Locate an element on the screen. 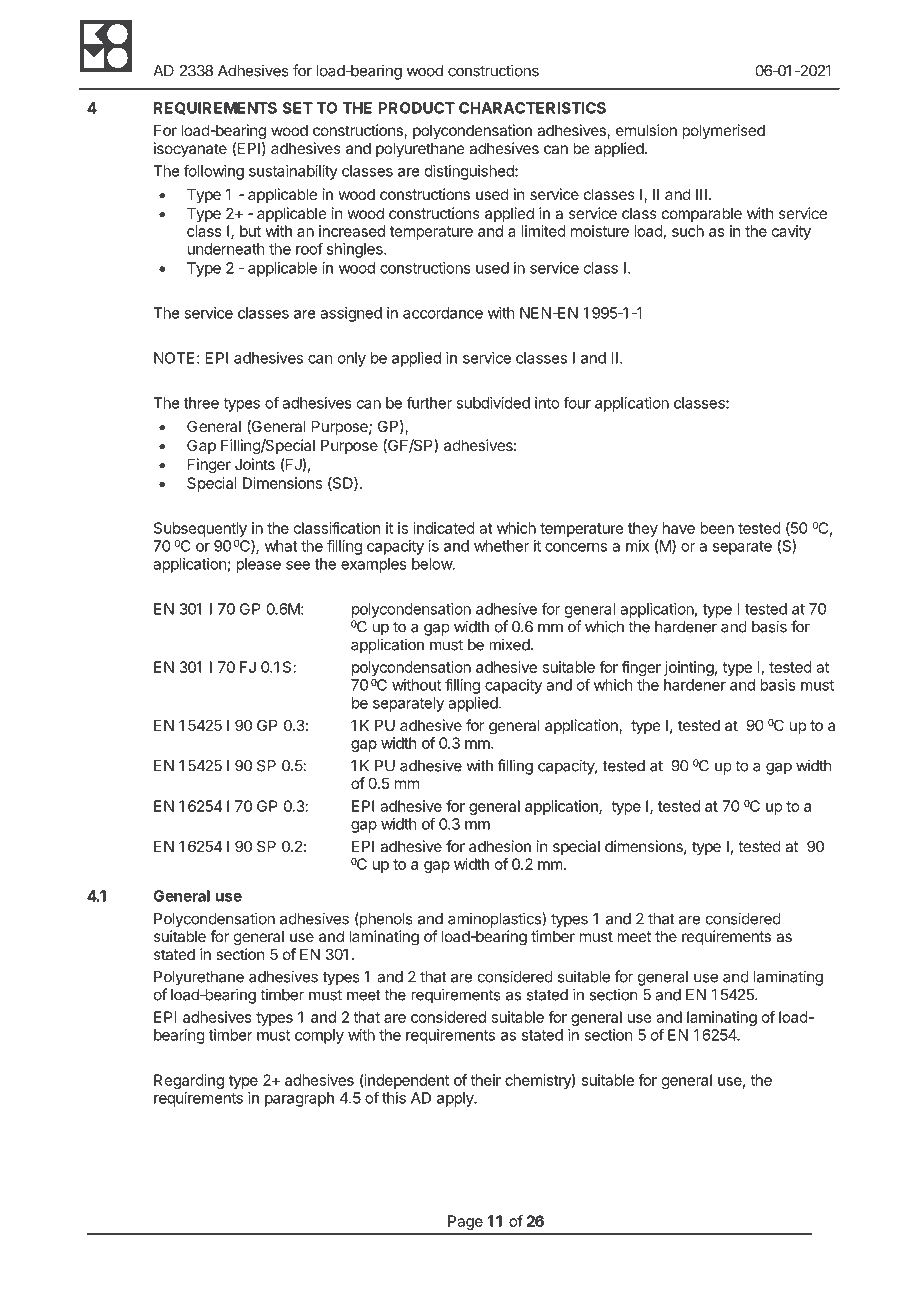  distinguished is located at coordinates (470, 172).
